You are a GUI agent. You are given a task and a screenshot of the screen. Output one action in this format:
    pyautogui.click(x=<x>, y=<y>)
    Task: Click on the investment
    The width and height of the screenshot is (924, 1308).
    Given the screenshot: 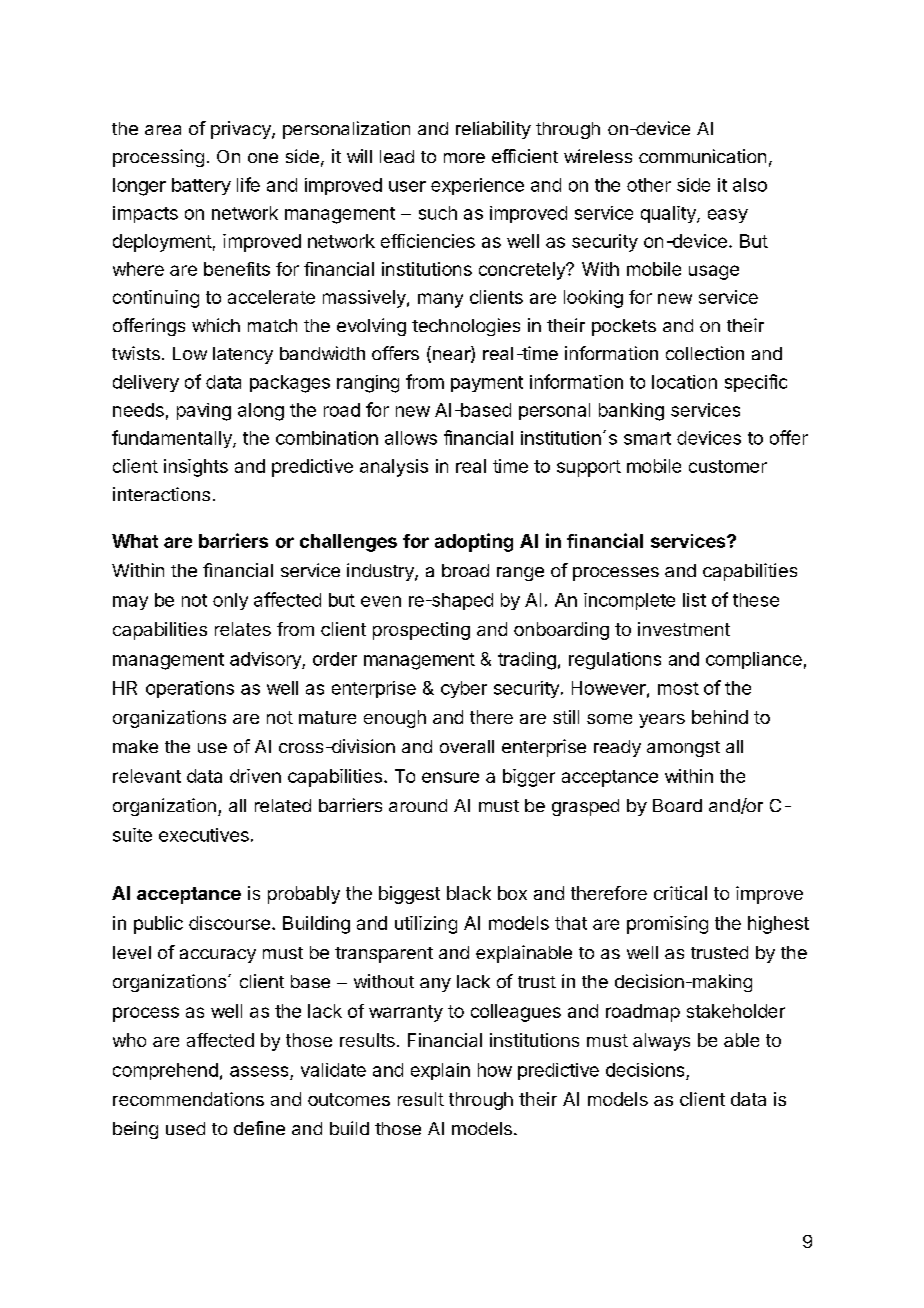 What is the action you would take?
    pyautogui.click(x=684, y=629)
